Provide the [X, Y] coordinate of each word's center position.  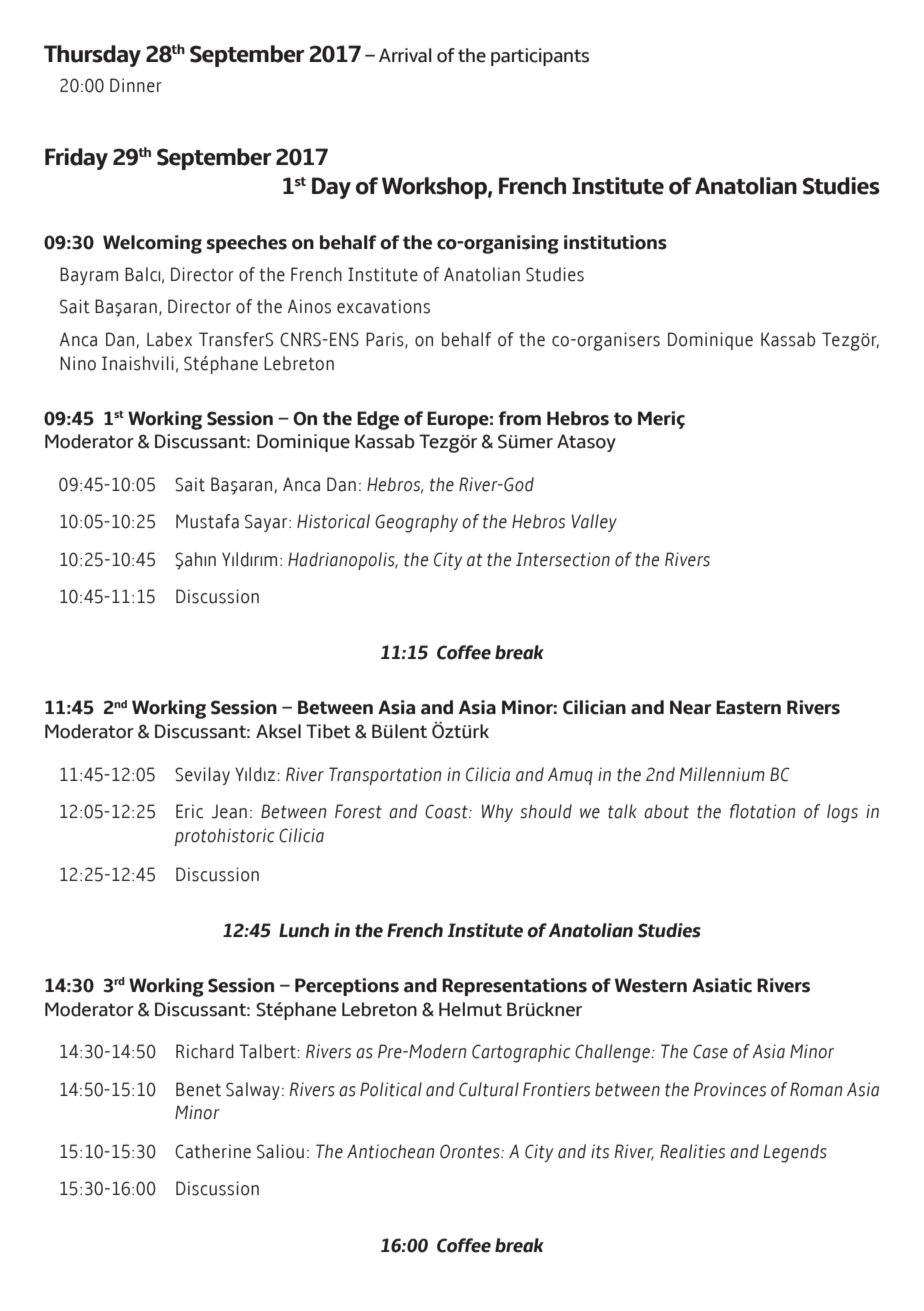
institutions [615, 242]
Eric [189, 811]
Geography [416, 523]
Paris [386, 340]
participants [540, 57]
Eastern [748, 707]
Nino [78, 363]
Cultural [489, 1089]
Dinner [136, 85]
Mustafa [207, 521]
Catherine [213, 1151]
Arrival [405, 55]
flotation [762, 811]
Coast [447, 811]
